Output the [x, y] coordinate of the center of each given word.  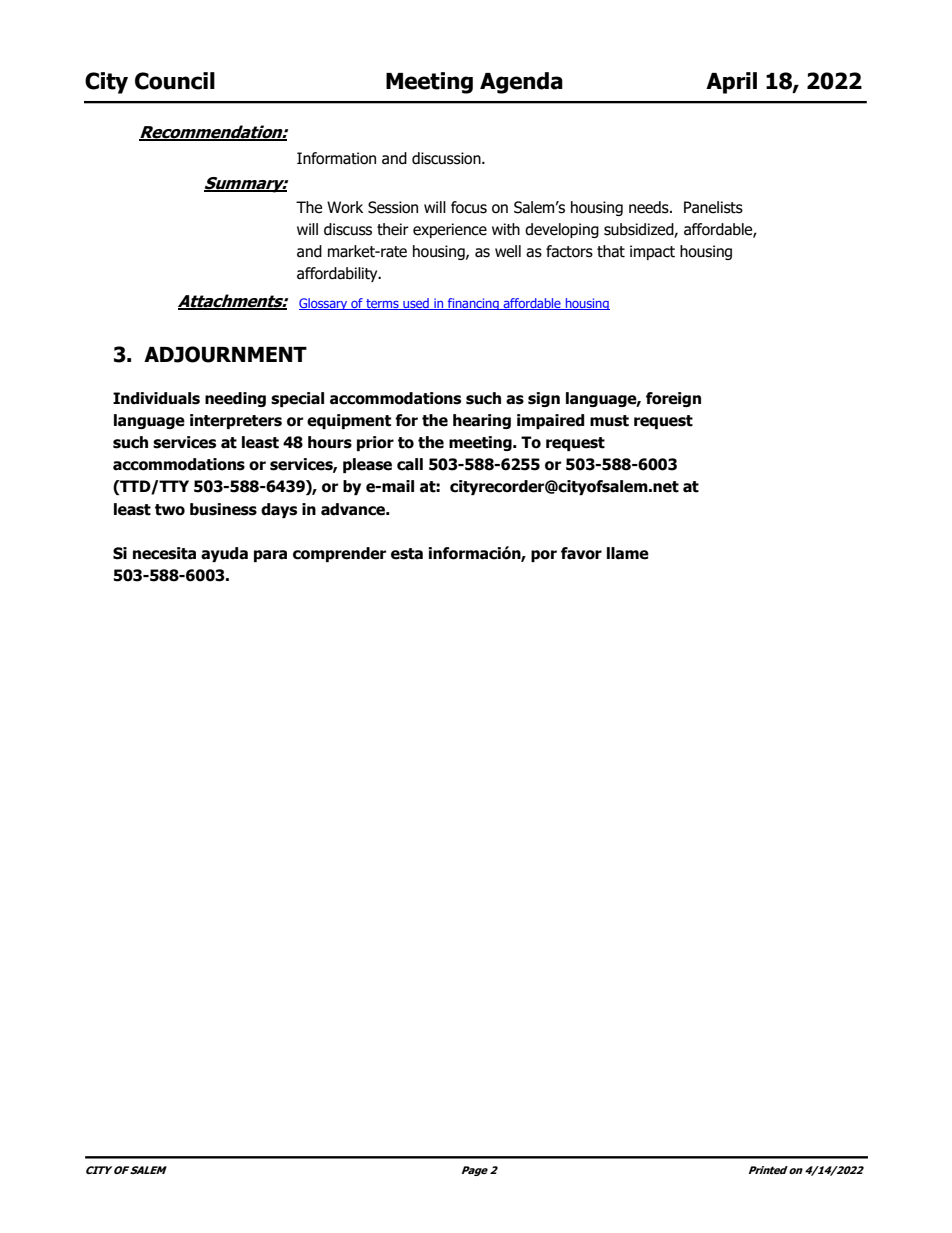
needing [235, 399]
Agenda [521, 83]
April [731, 83]
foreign [673, 399]
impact [652, 252]
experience [450, 230]
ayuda [224, 554]
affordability [338, 274]
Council [175, 81]
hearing [482, 421]
